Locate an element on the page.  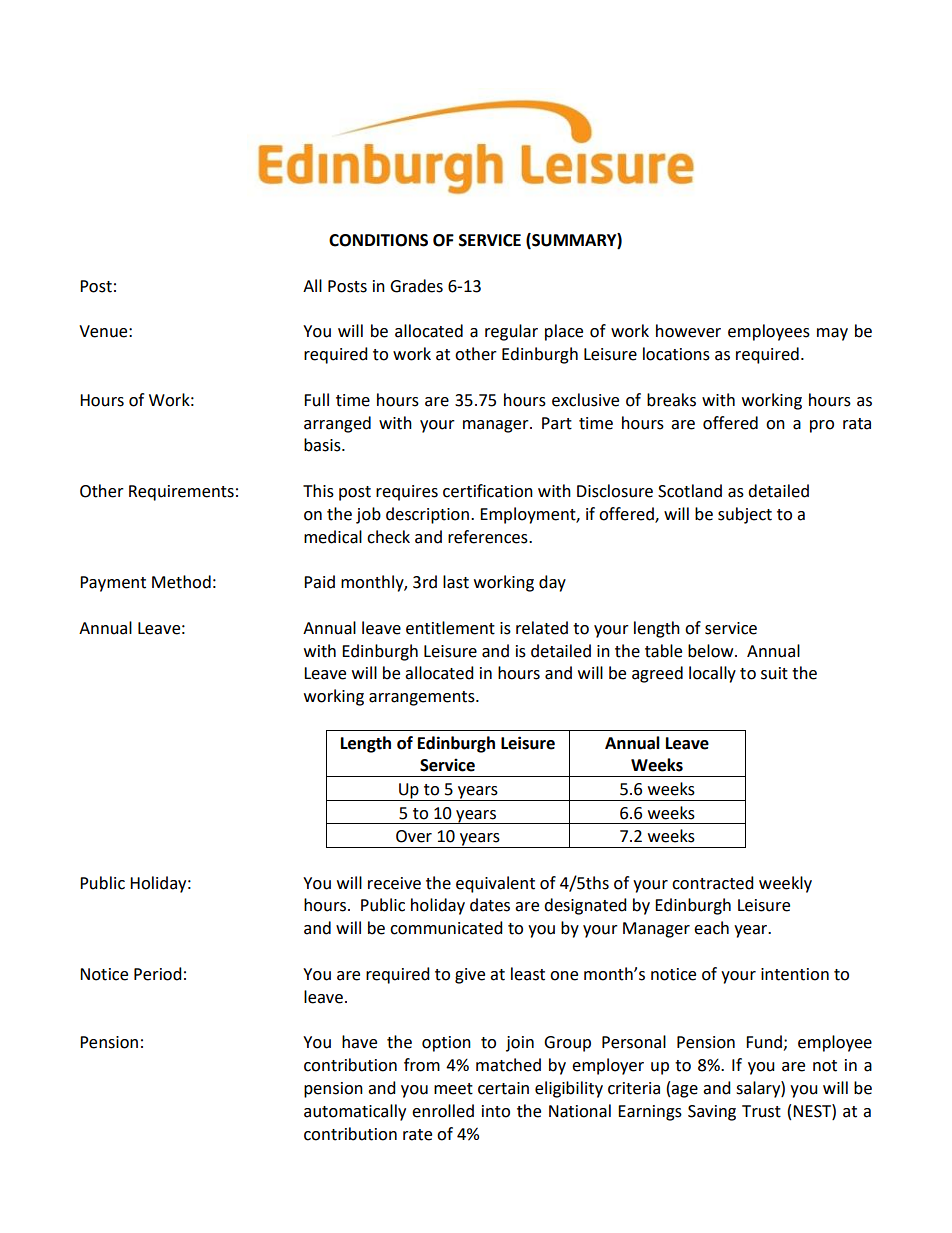
arrangements is located at coordinates (423, 698).
